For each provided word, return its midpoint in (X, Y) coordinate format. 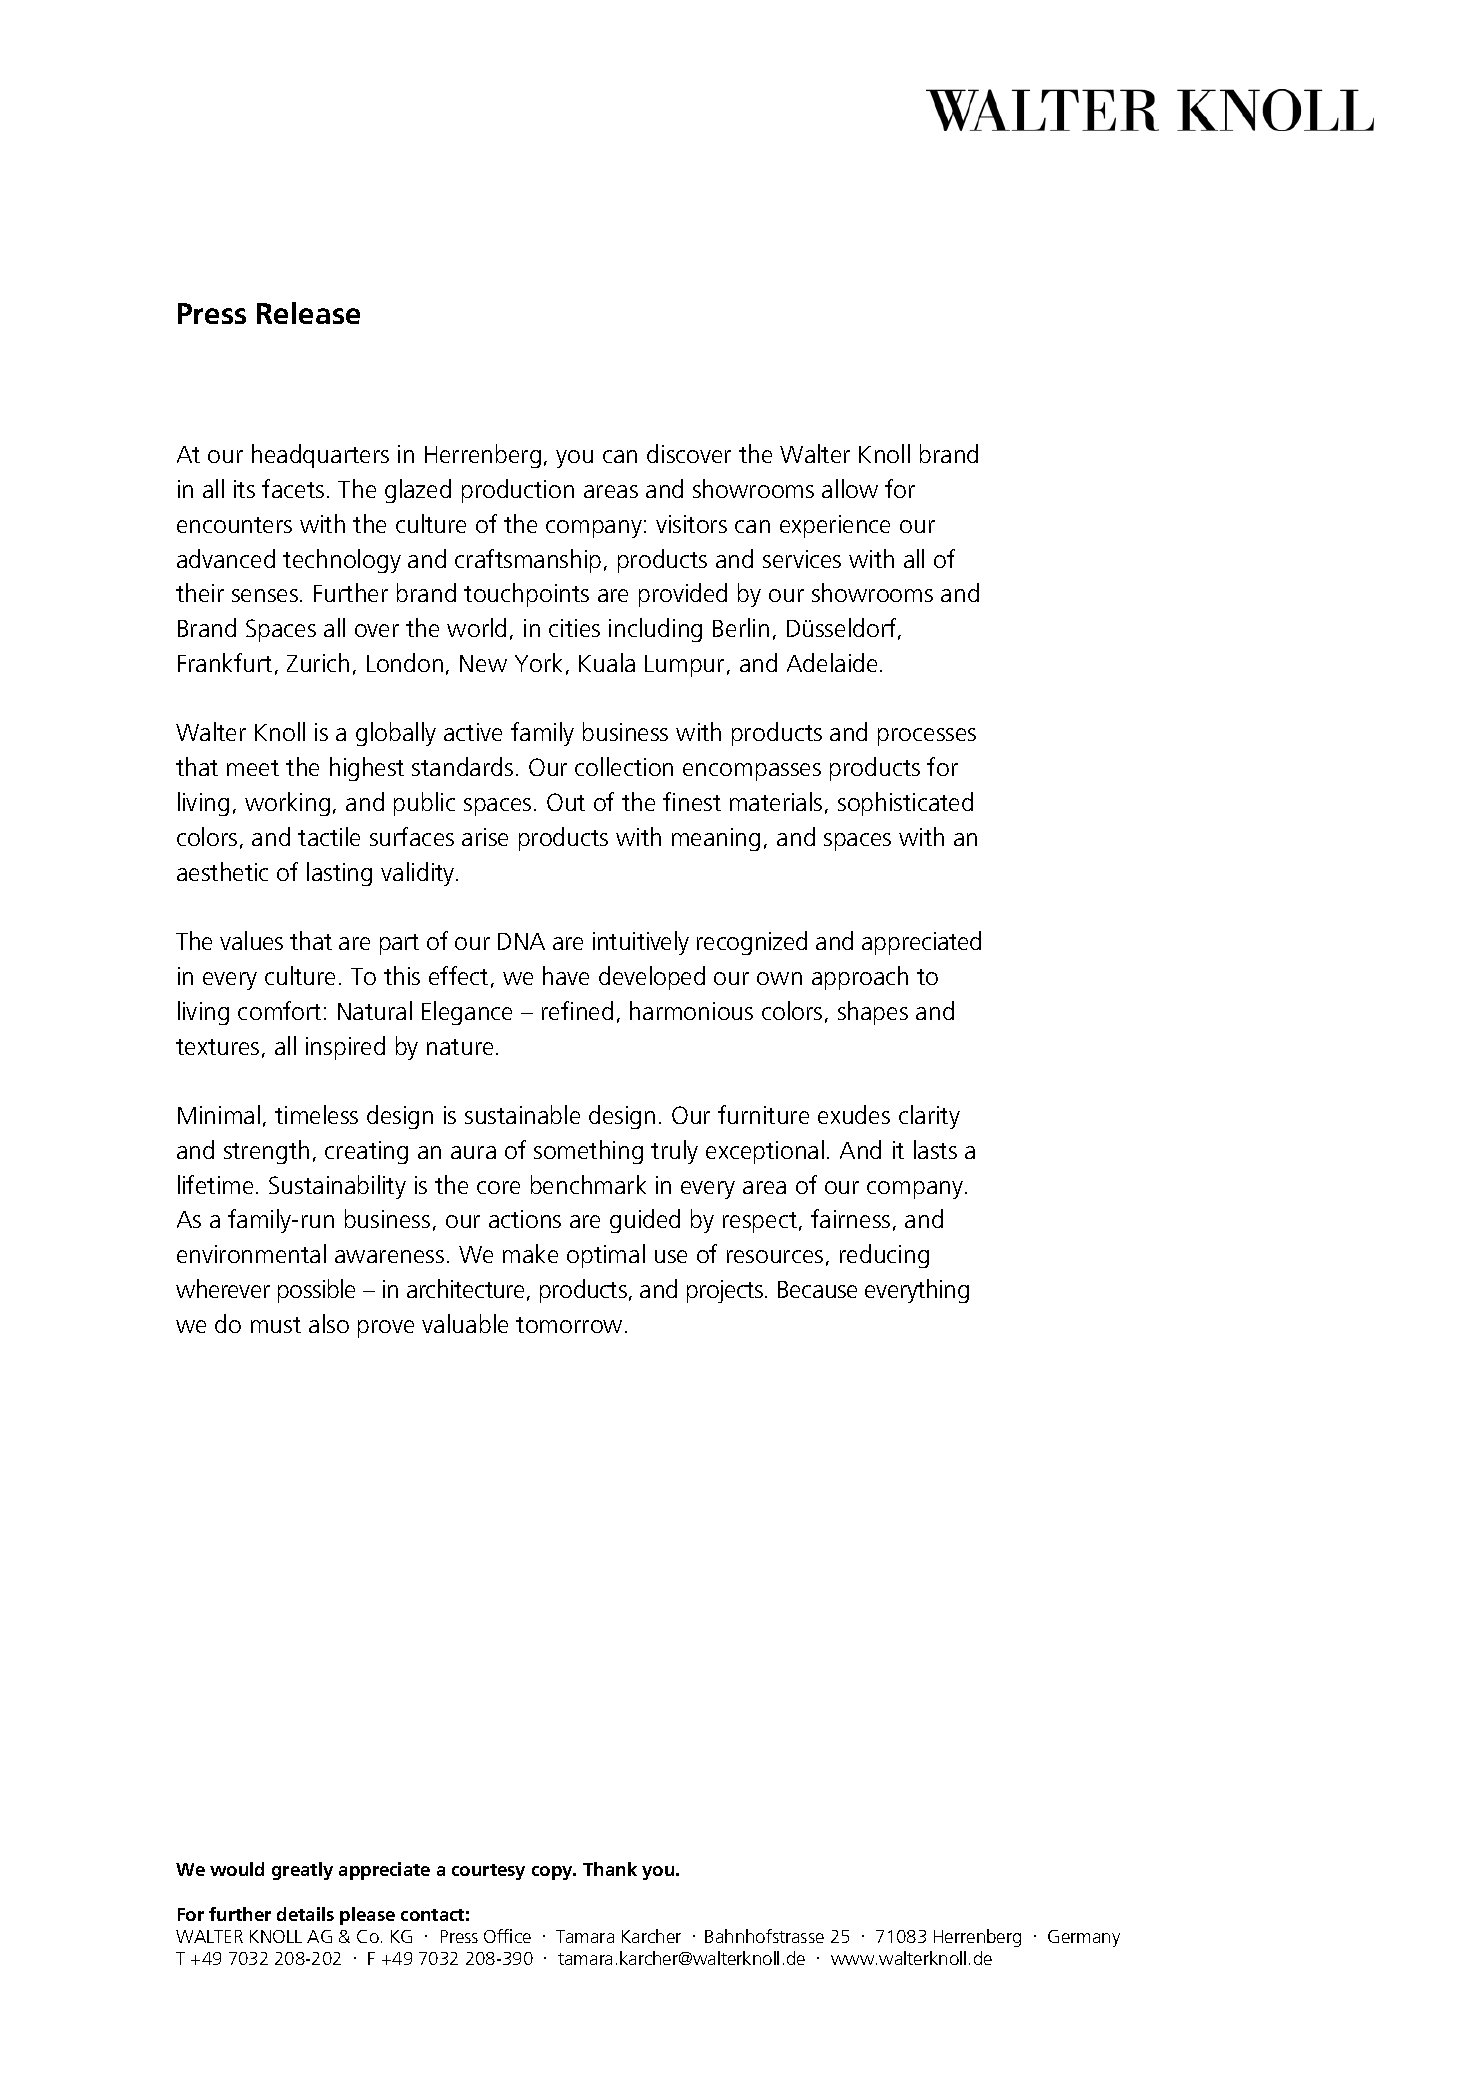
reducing (884, 1256)
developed (652, 978)
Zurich (318, 662)
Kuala (607, 662)
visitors (691, 524)
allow (850, 488)
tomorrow (569, 1325)
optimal (606, 1256)
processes (927, 737)
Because (817, 1289)
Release (308, 313)
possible (316, 1291)
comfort (279, 1010)
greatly (302, 1871)
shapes (873, 1013)
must (276, 1325)
